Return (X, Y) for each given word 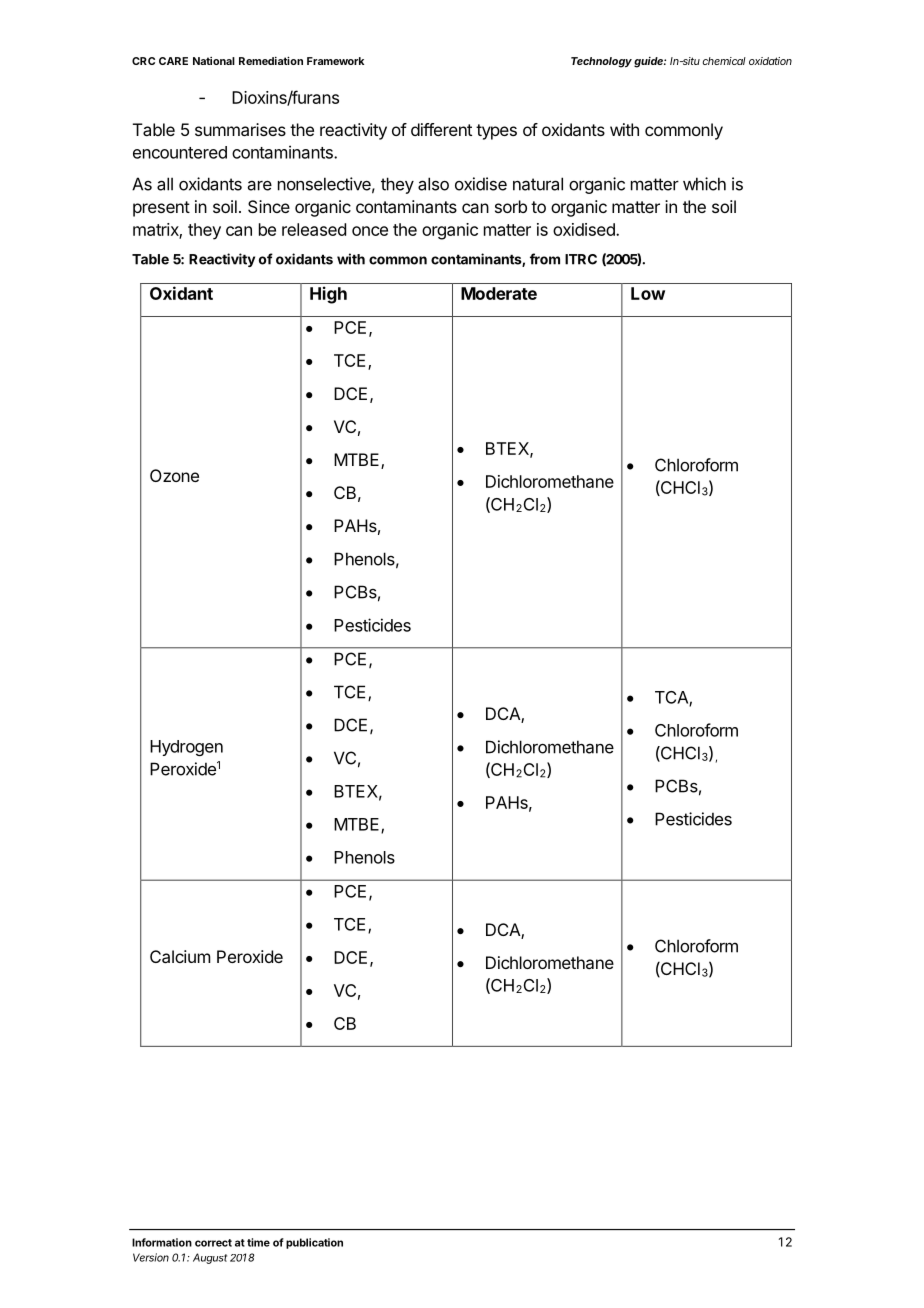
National (214, 61)
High (328, 295)
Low (648, 293)
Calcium (180, 956)
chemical (724, 61)
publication (314, 1243)
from (545, 259)
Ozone (174, 475)
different (441, 129)
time (258, 1242)
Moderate (499, 293)
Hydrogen (186, 748)
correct (213, 1243)
